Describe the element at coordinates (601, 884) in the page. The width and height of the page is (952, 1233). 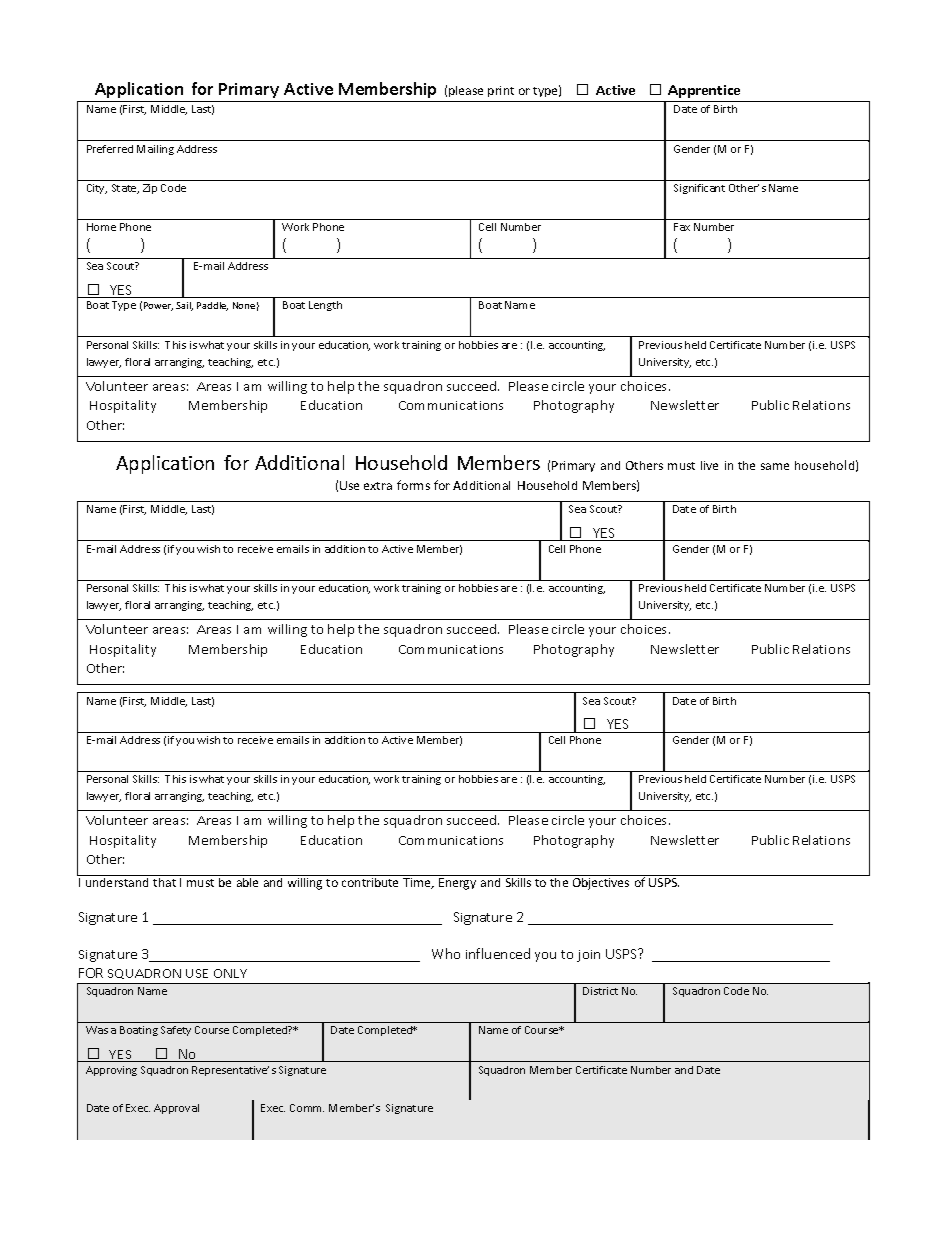
I see `Objectives` at that location.
